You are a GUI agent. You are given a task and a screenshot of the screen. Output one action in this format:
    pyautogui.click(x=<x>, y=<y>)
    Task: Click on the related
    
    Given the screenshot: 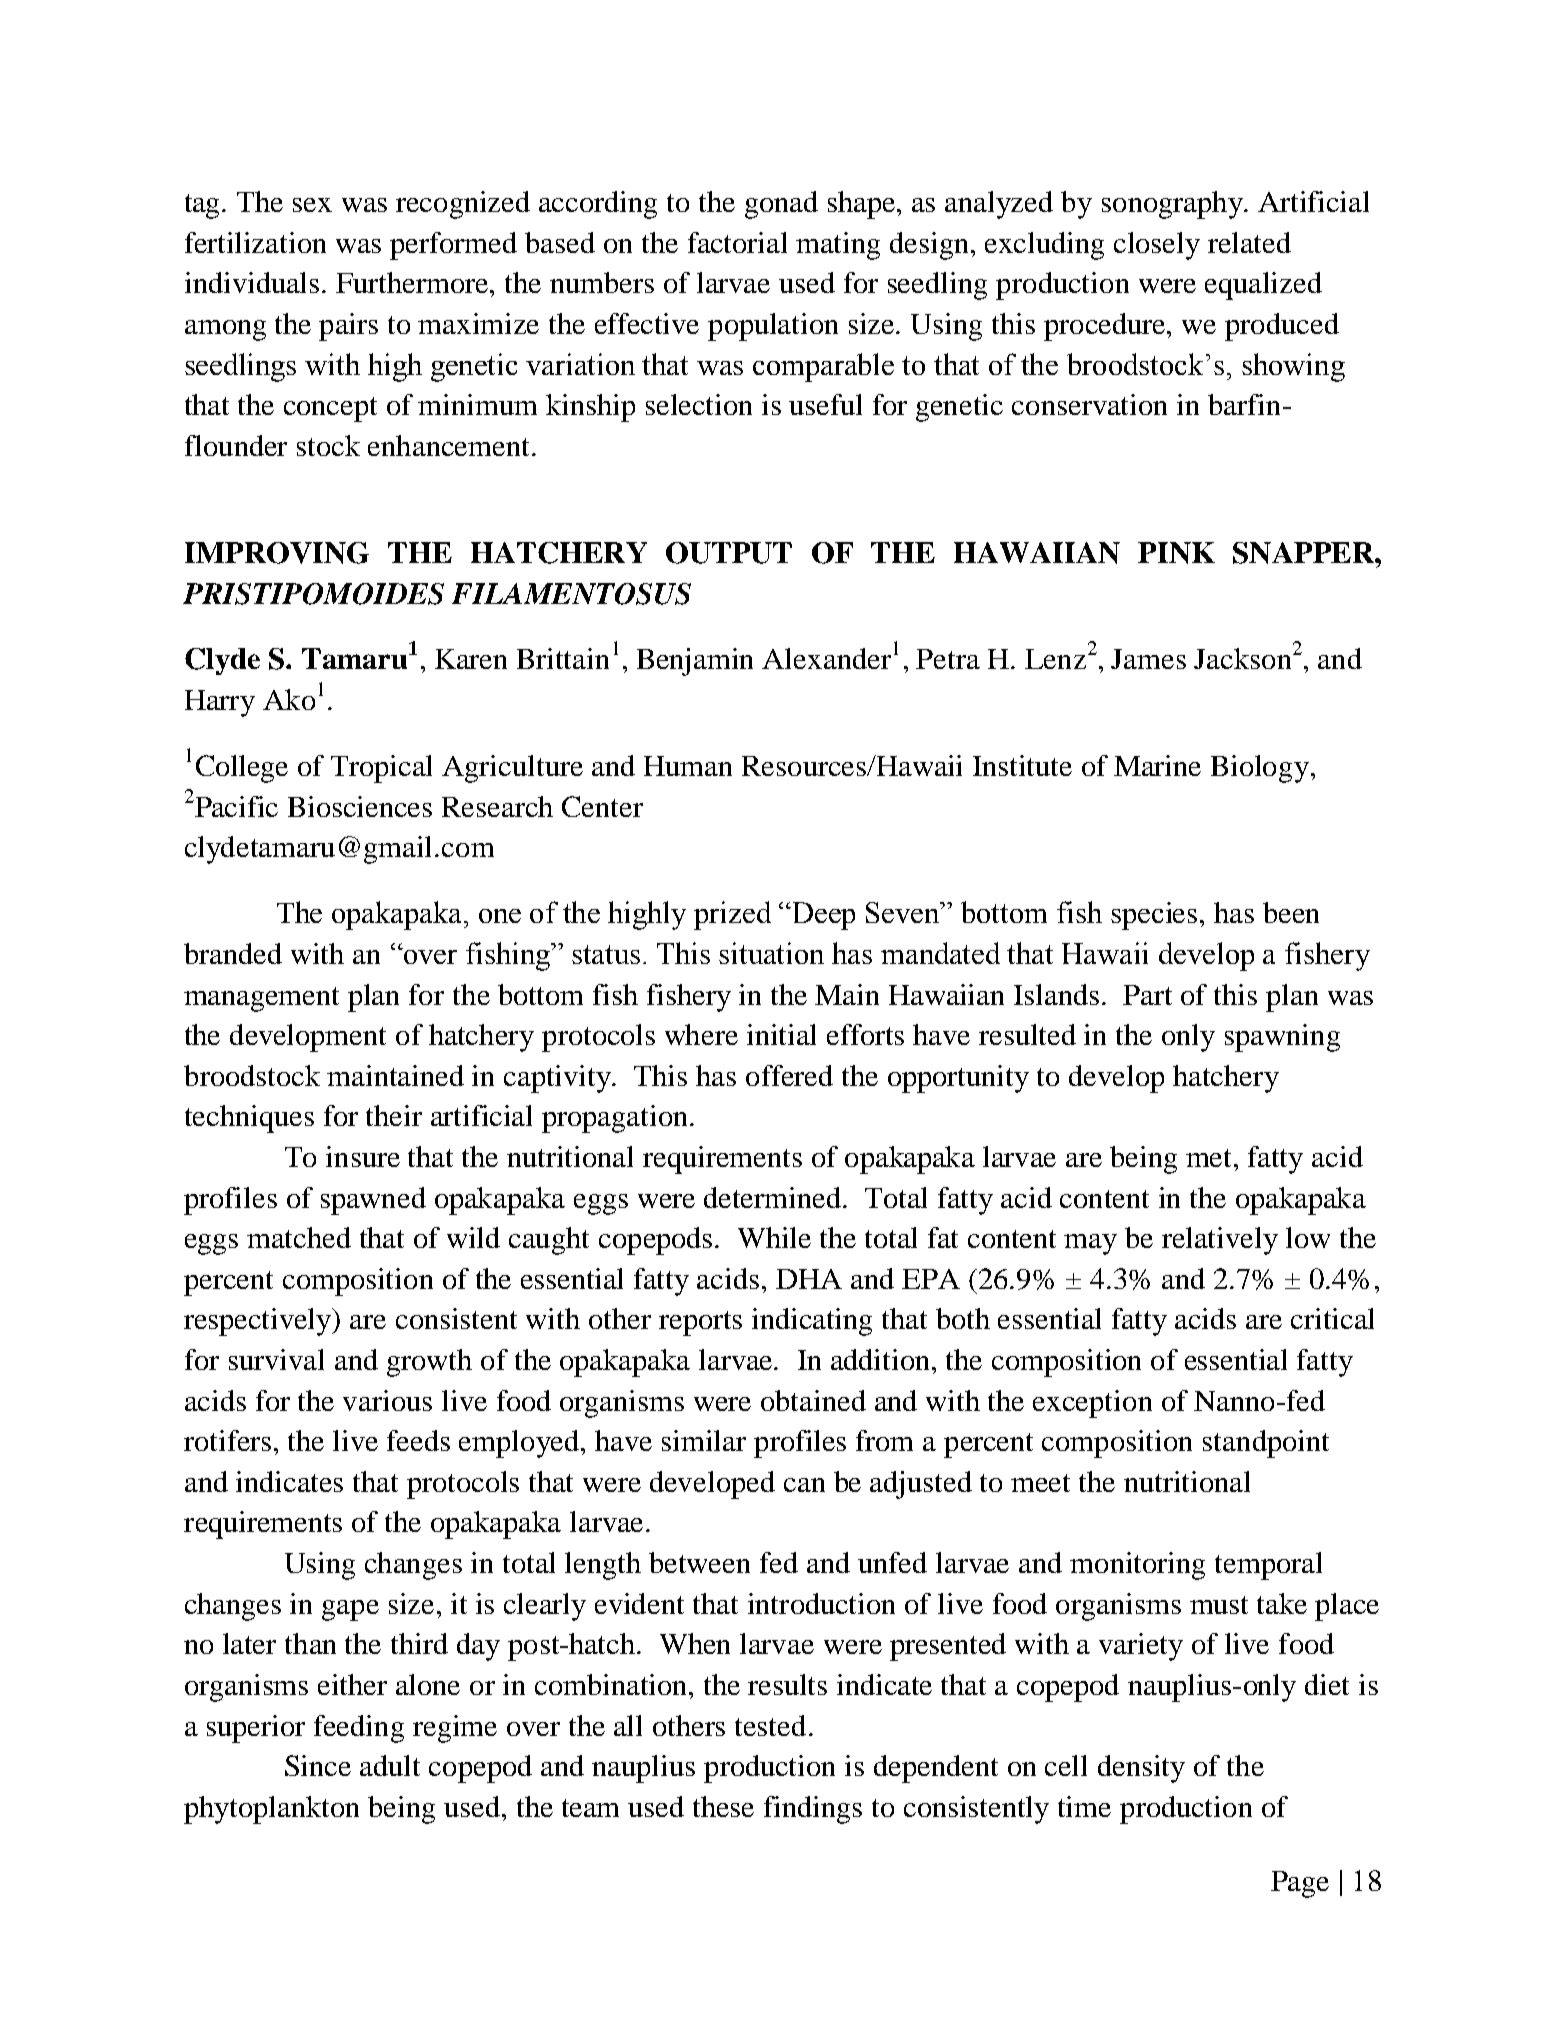 What is the action you would take?
    pyautogui.click(x=1249, y=242)
